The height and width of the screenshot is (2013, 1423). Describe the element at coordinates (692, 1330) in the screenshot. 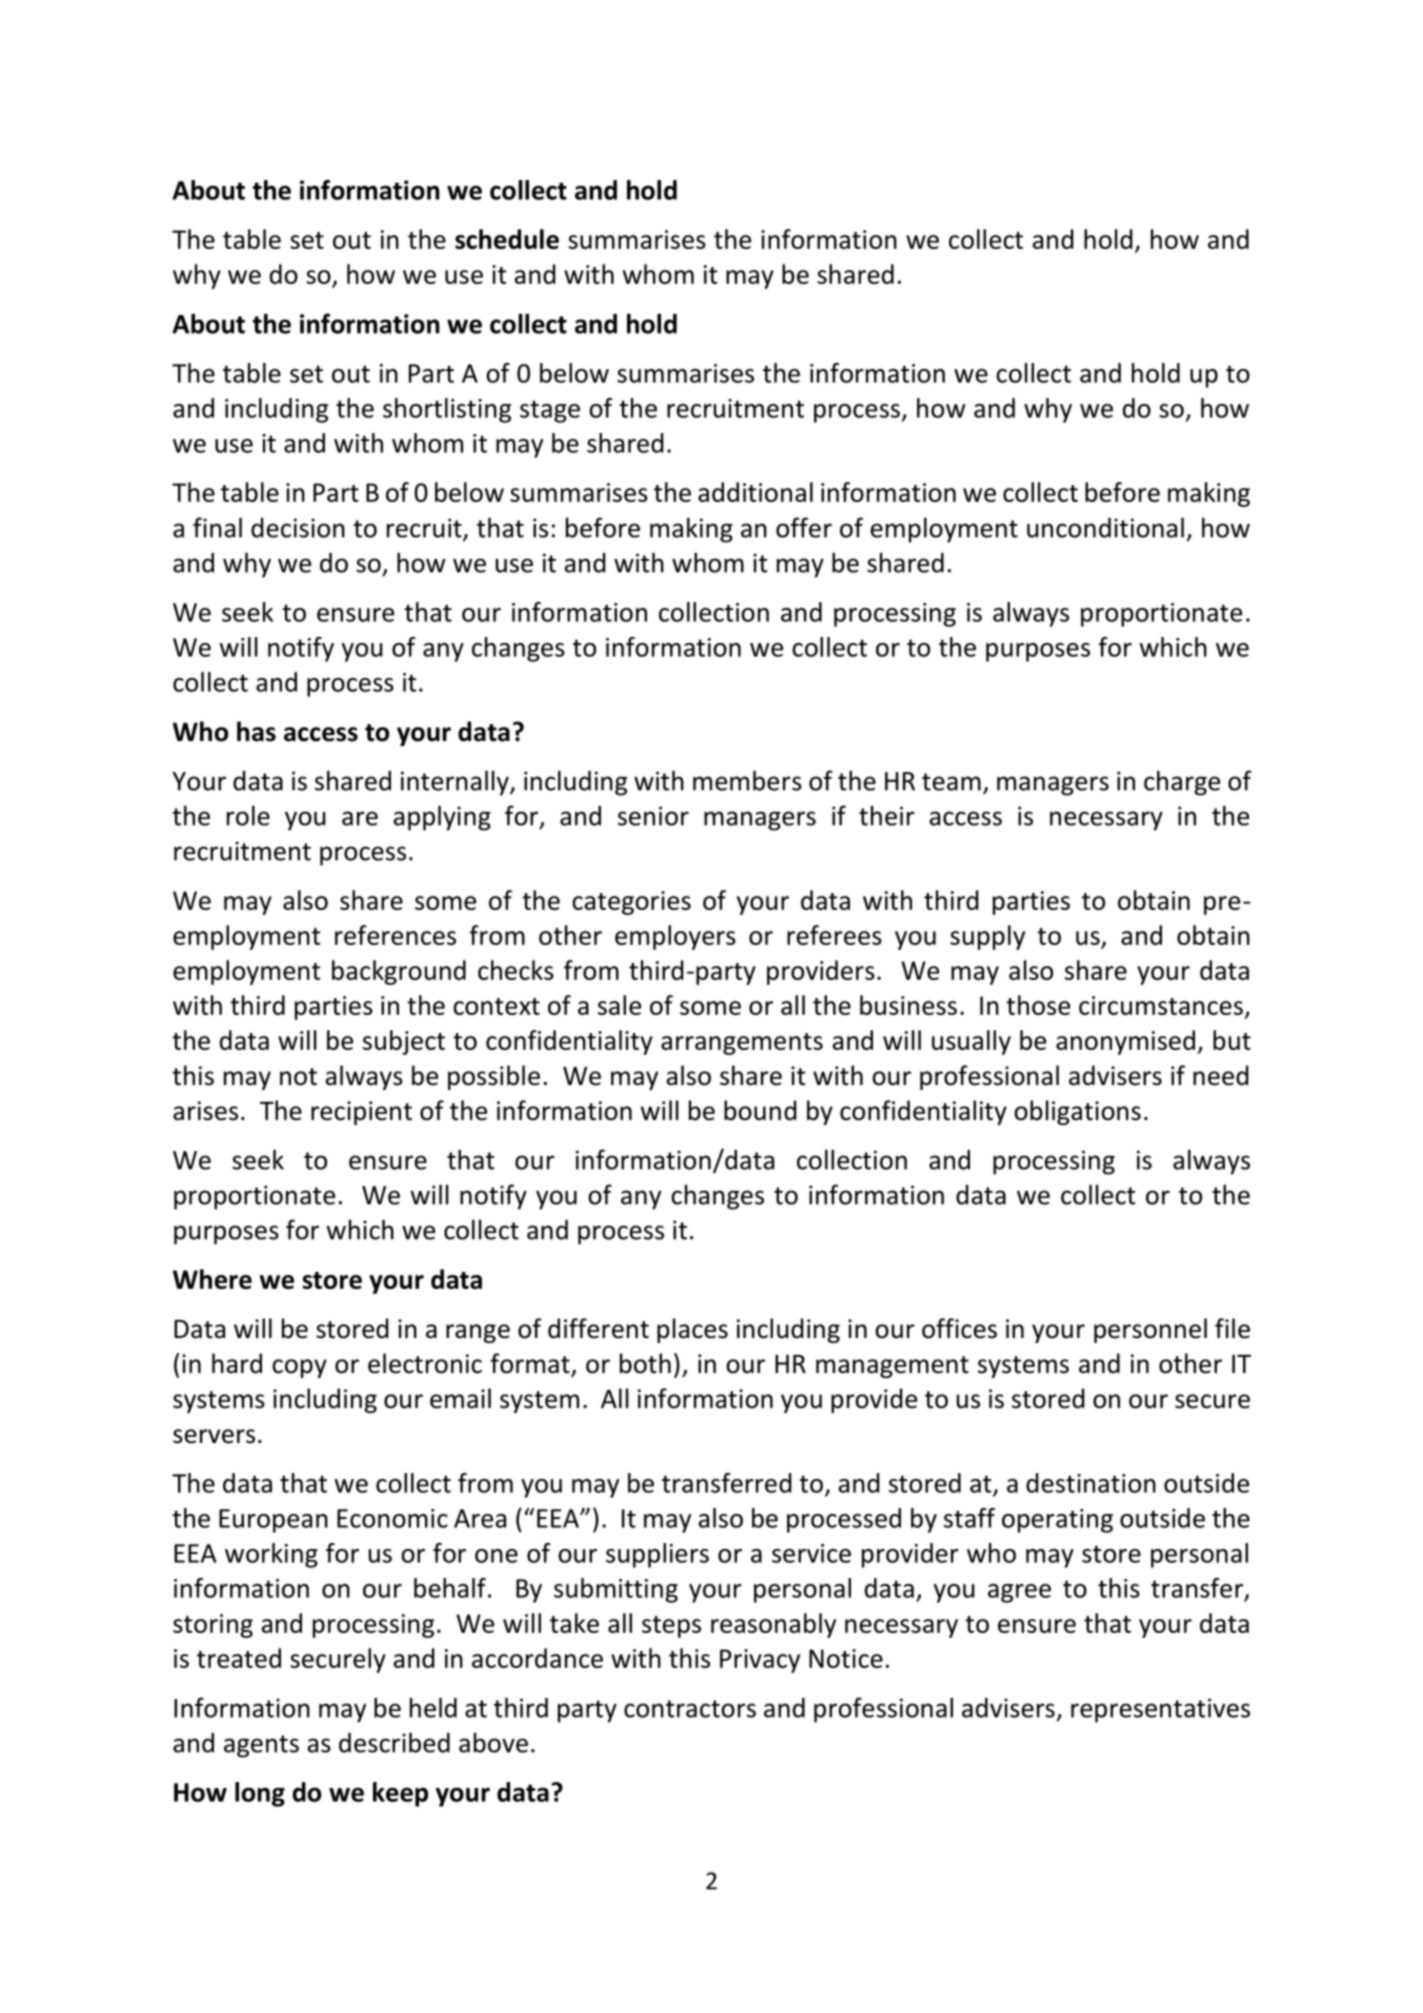

I see `places` at that location.
